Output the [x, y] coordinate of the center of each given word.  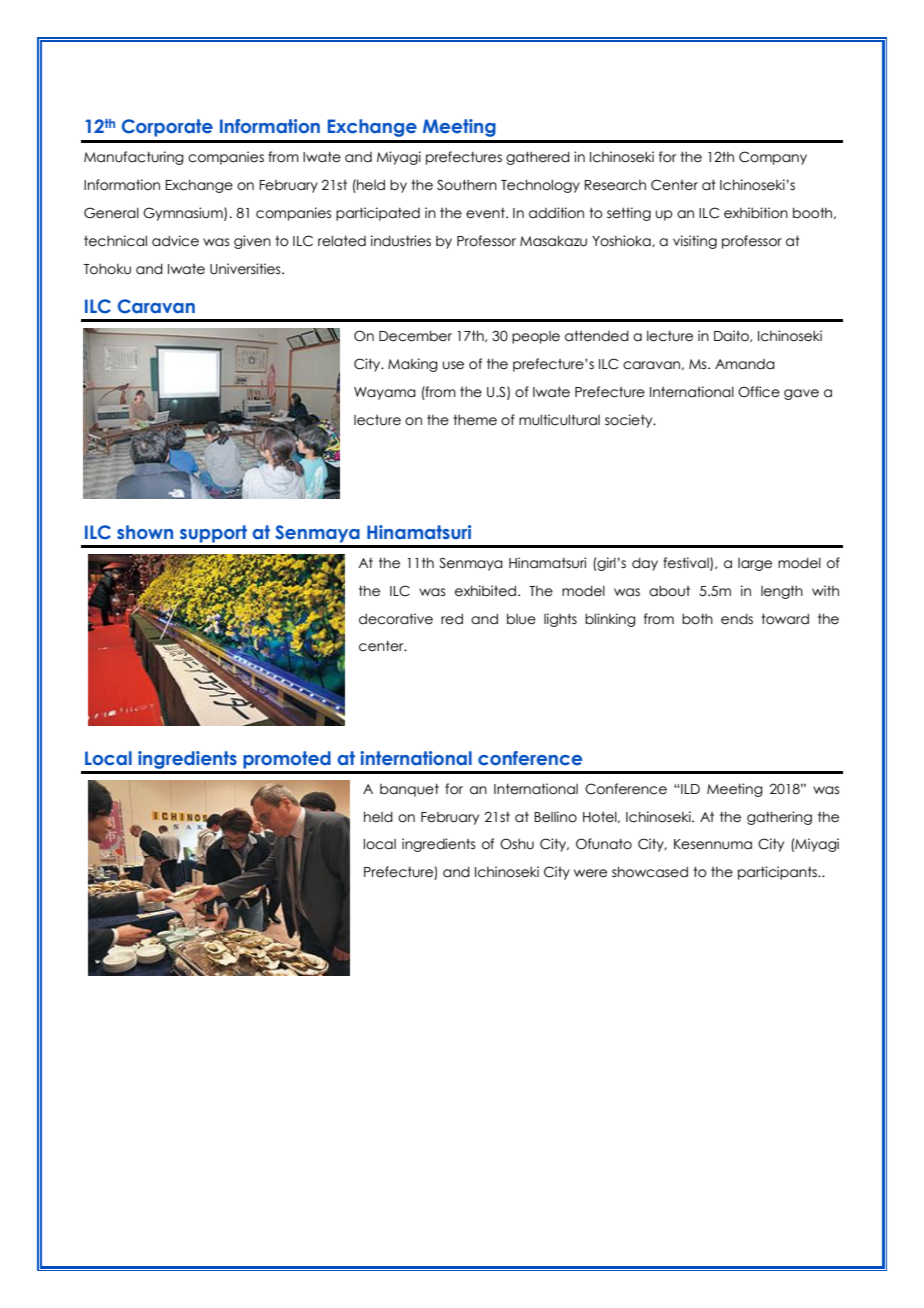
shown [145, 532]
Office [759, 392]
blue [521, 619]
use [453, 365]
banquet [409, 790]
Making [413, 365]
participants [778, 873]
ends [737, 619]
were [590, 873]
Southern [467, 185]
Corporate [167, 128]
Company [773, 158]
